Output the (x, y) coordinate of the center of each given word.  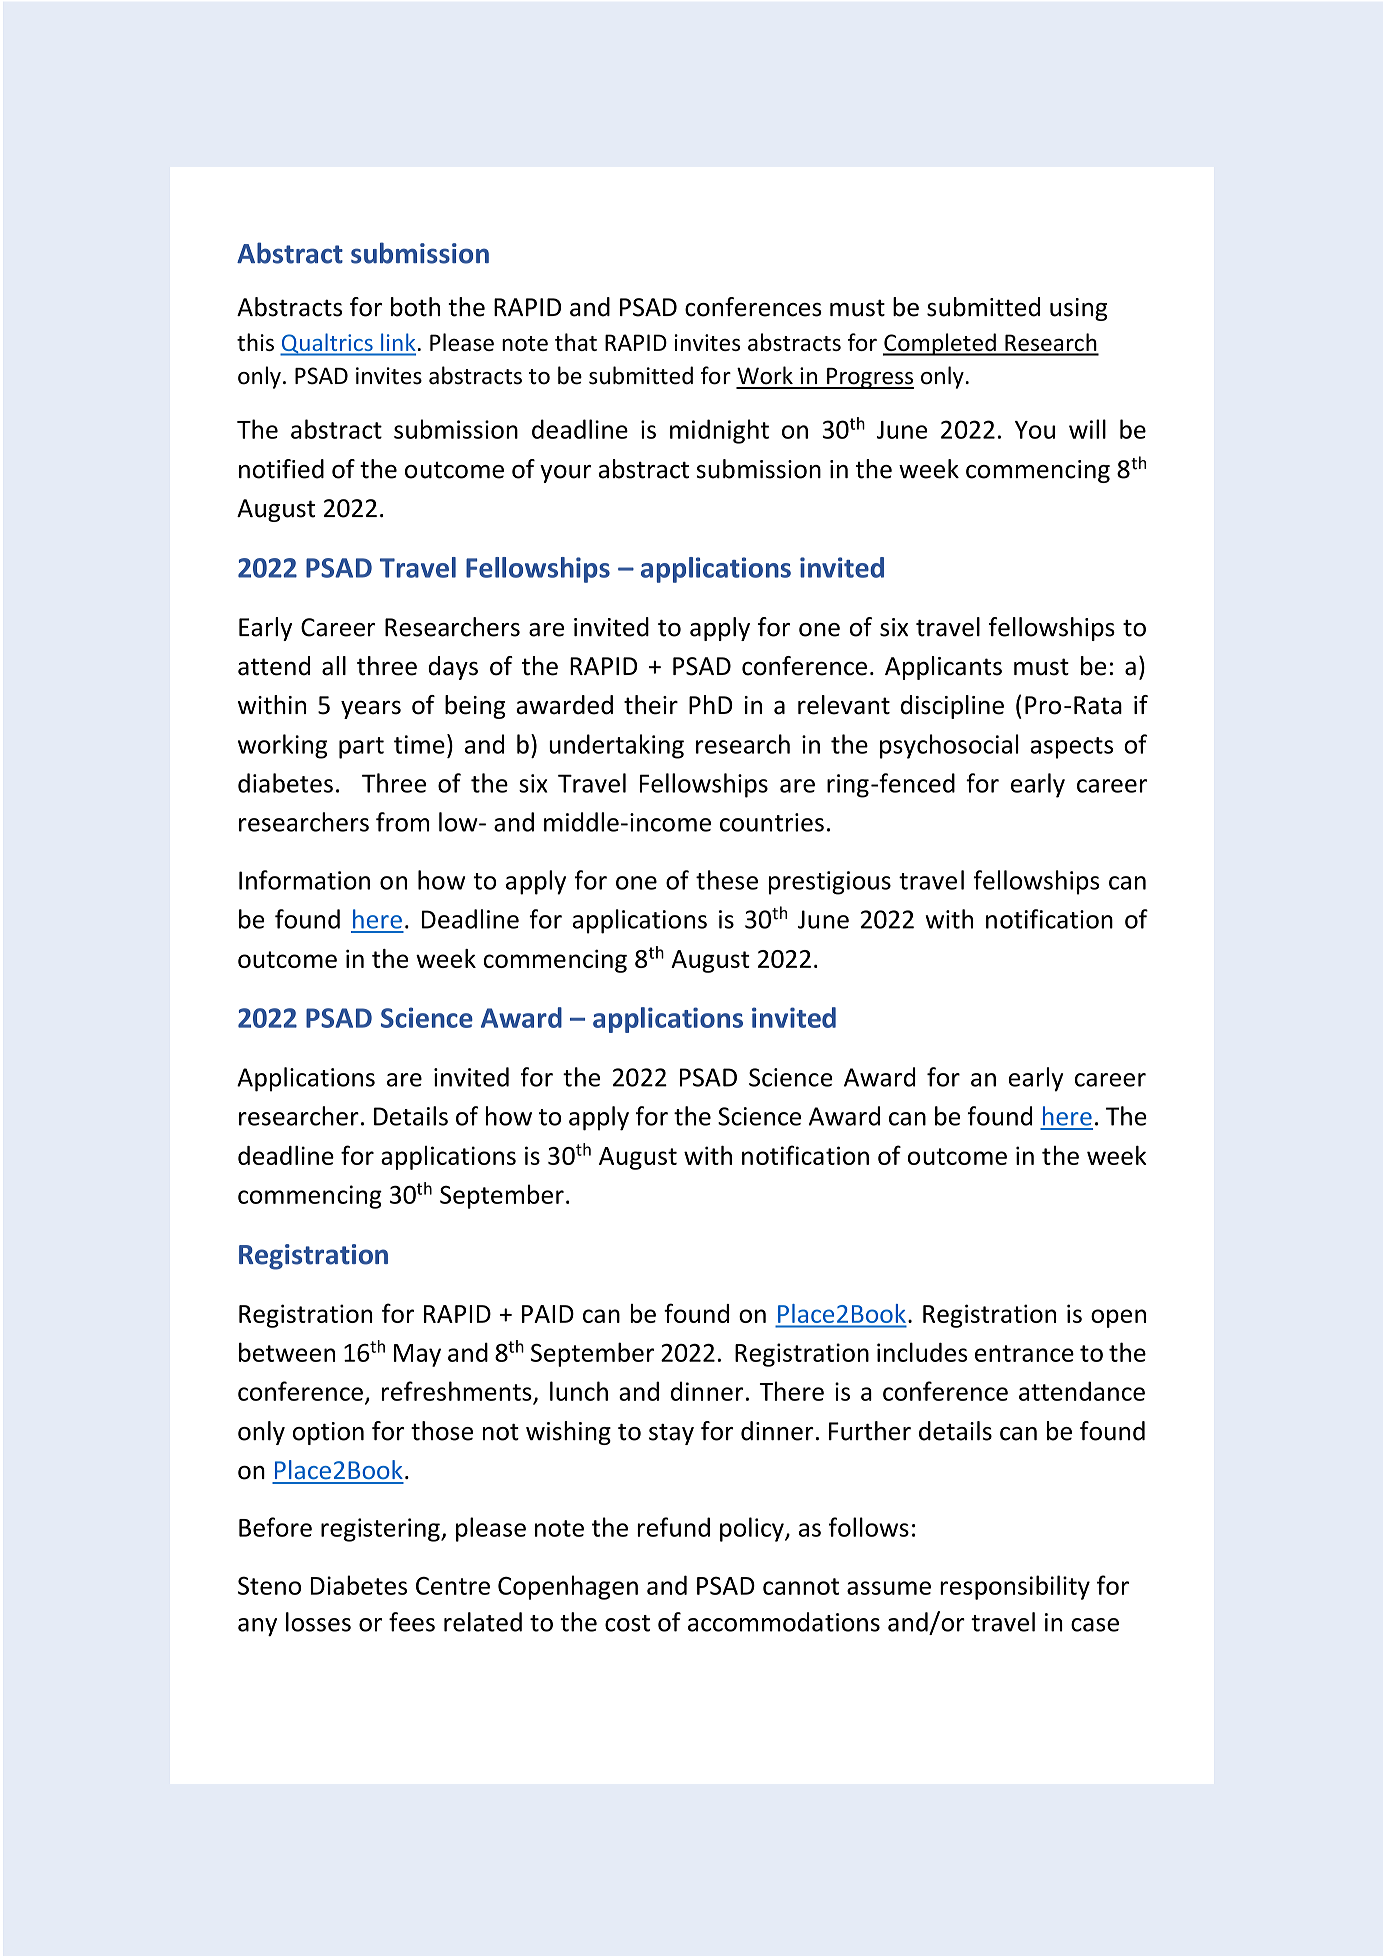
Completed (940, 344)
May (417, 1355)
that (576, 342)
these (727, 880)
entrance (1024, 1353)
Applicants (943, 668)
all (334, 666)
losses (318, 1622)
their (651, 705)
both (415, 307)
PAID (548, 1314)
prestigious (830, 883)
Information (304, 880)
